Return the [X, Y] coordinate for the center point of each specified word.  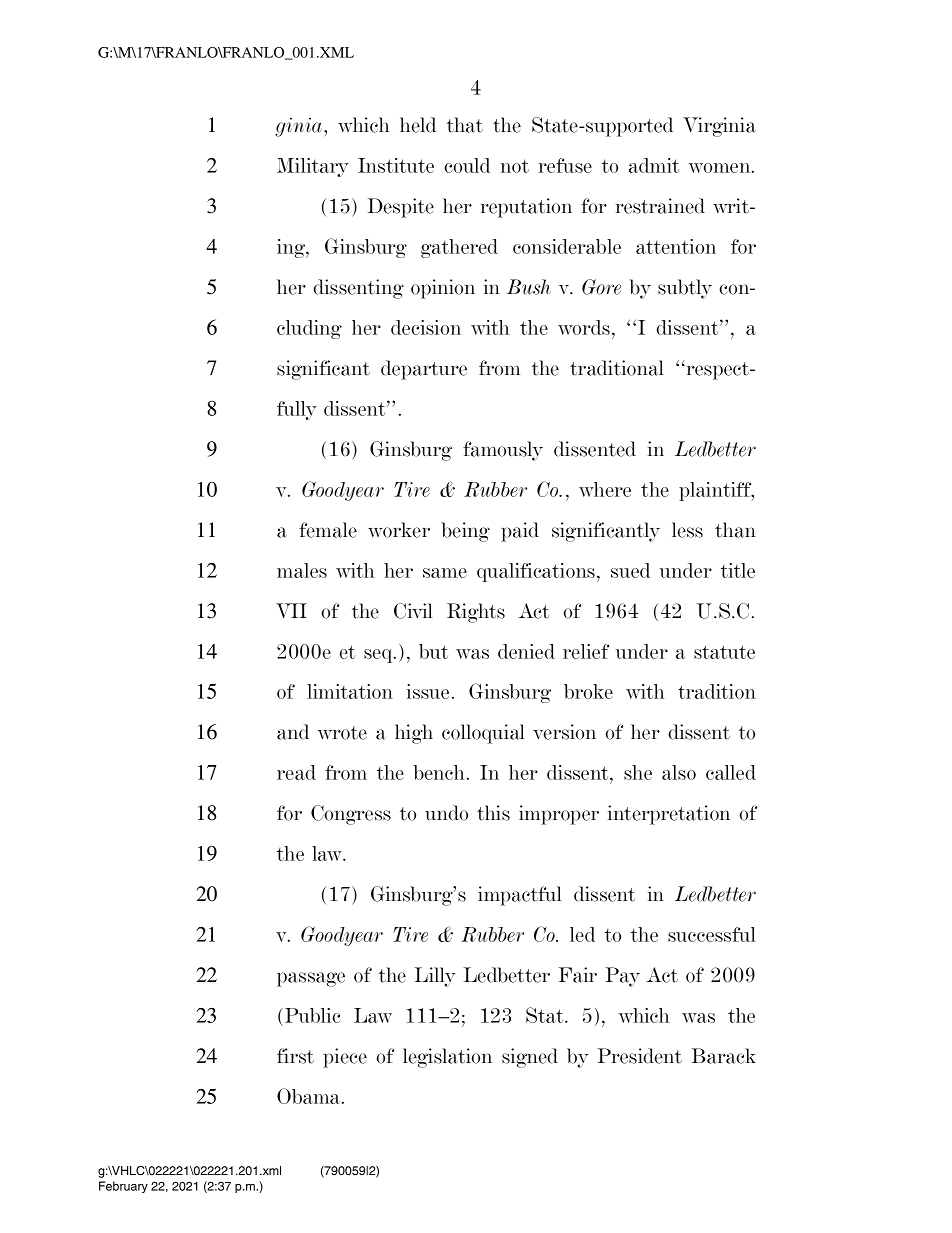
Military [313, 167]
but [433, 651]
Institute [396, 165]
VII [291, 610]
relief [586, 651]
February [123, 1187]
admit [654, 165]
